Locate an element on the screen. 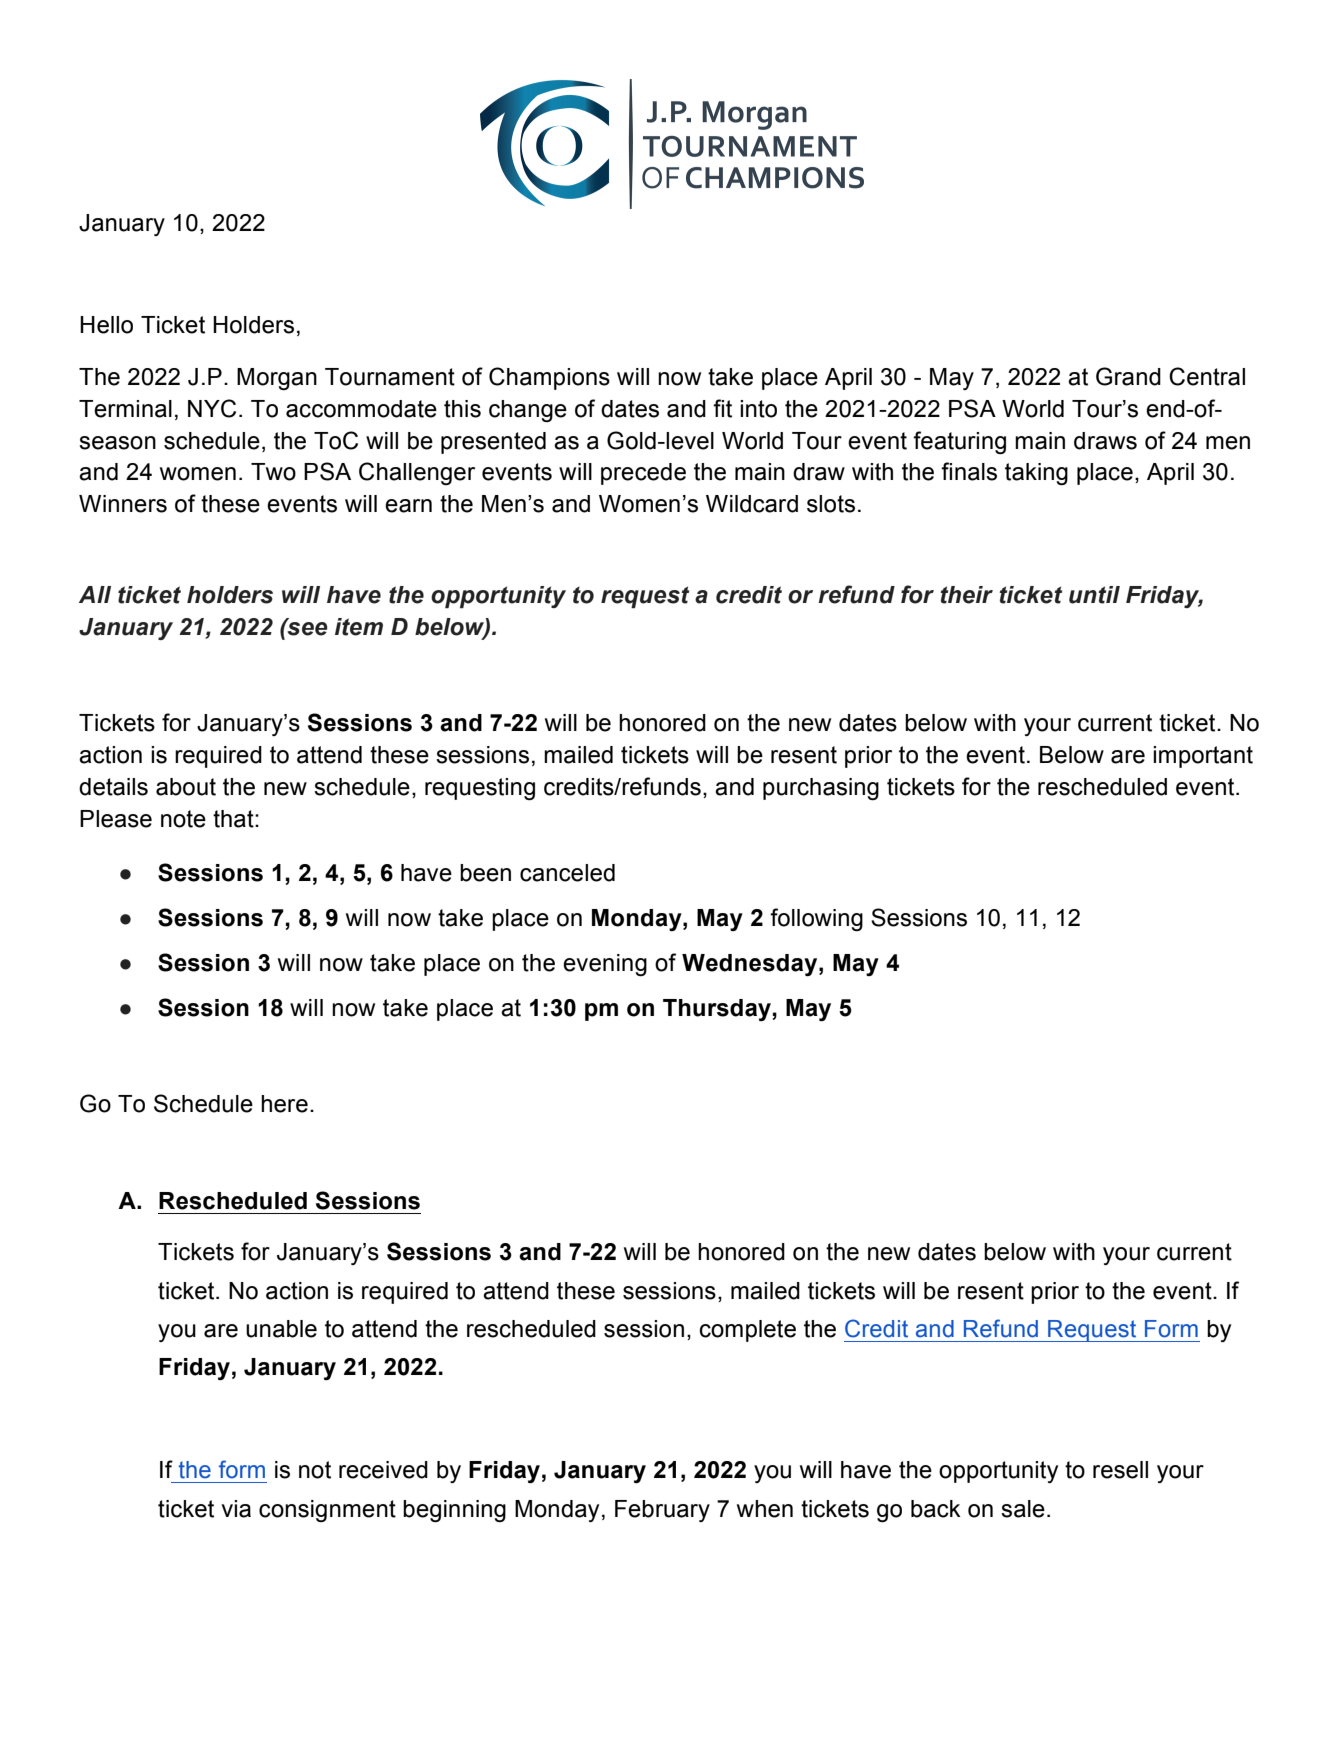  Morgan is located at coordinates (277, 379).
